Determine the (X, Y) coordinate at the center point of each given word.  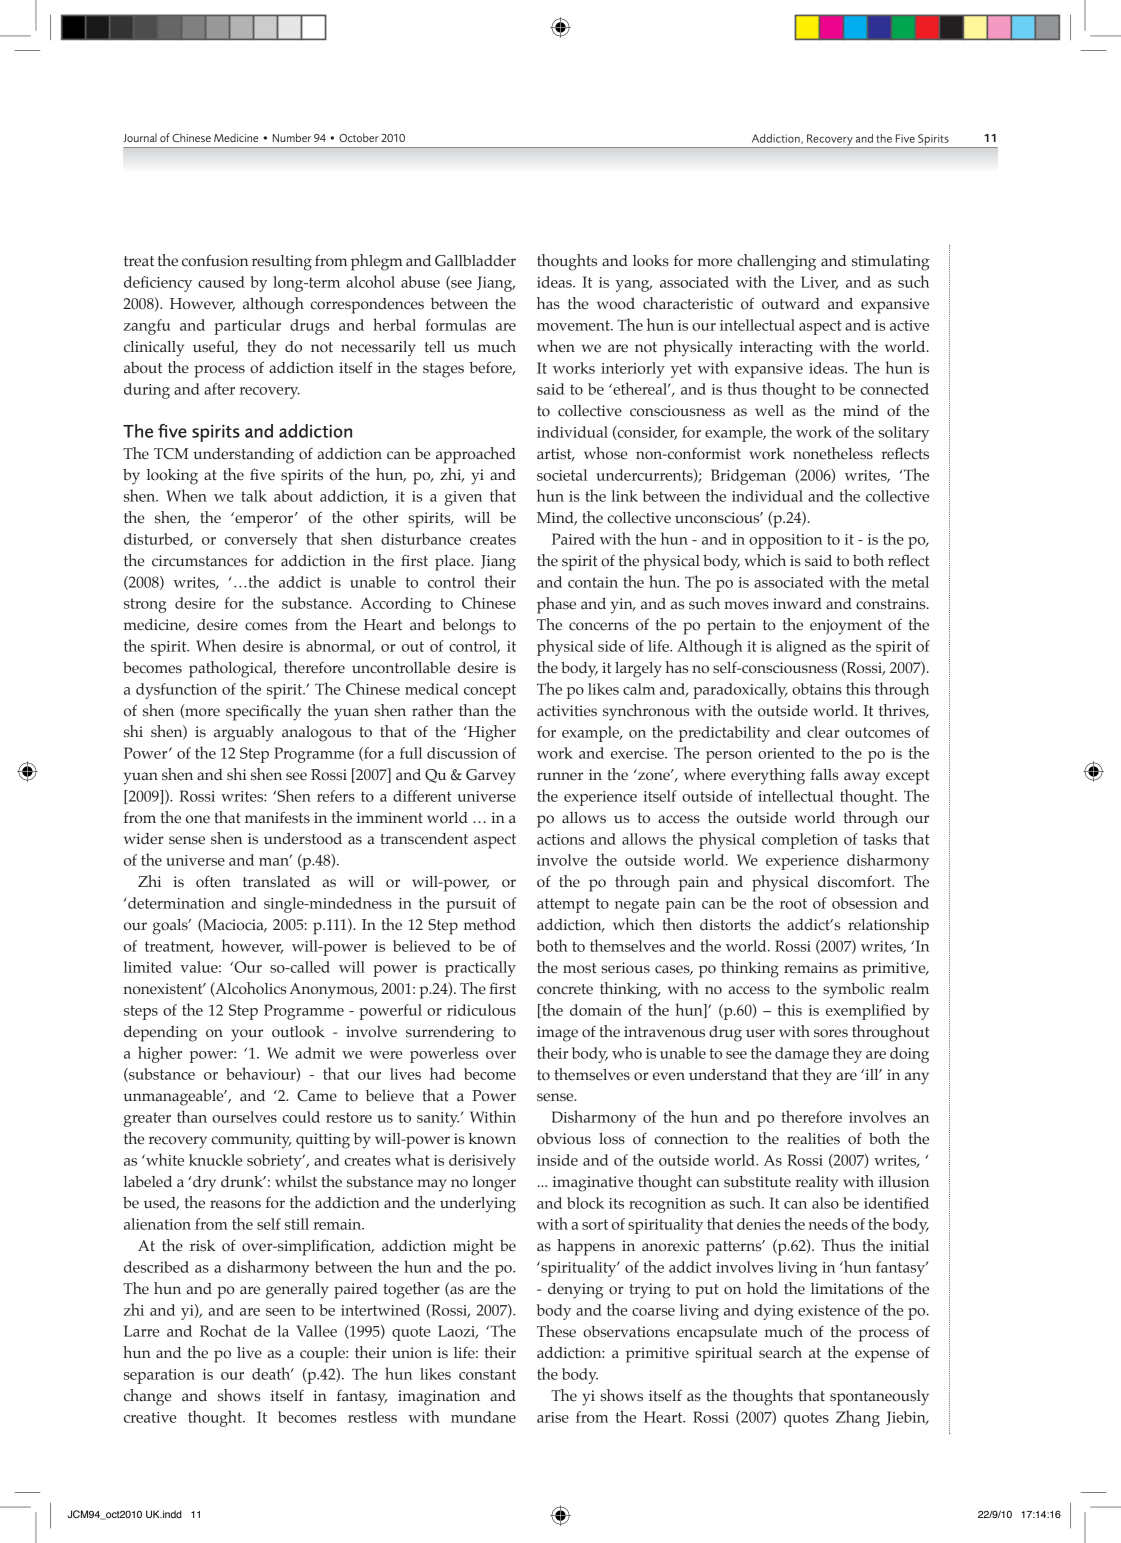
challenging (776, 262)
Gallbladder (475, 261)
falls (824, 774)
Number (292, 137)
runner (560, 776)
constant (487, 1374)
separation (159, 1376)
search (780, 1352)
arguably (244, 734)
